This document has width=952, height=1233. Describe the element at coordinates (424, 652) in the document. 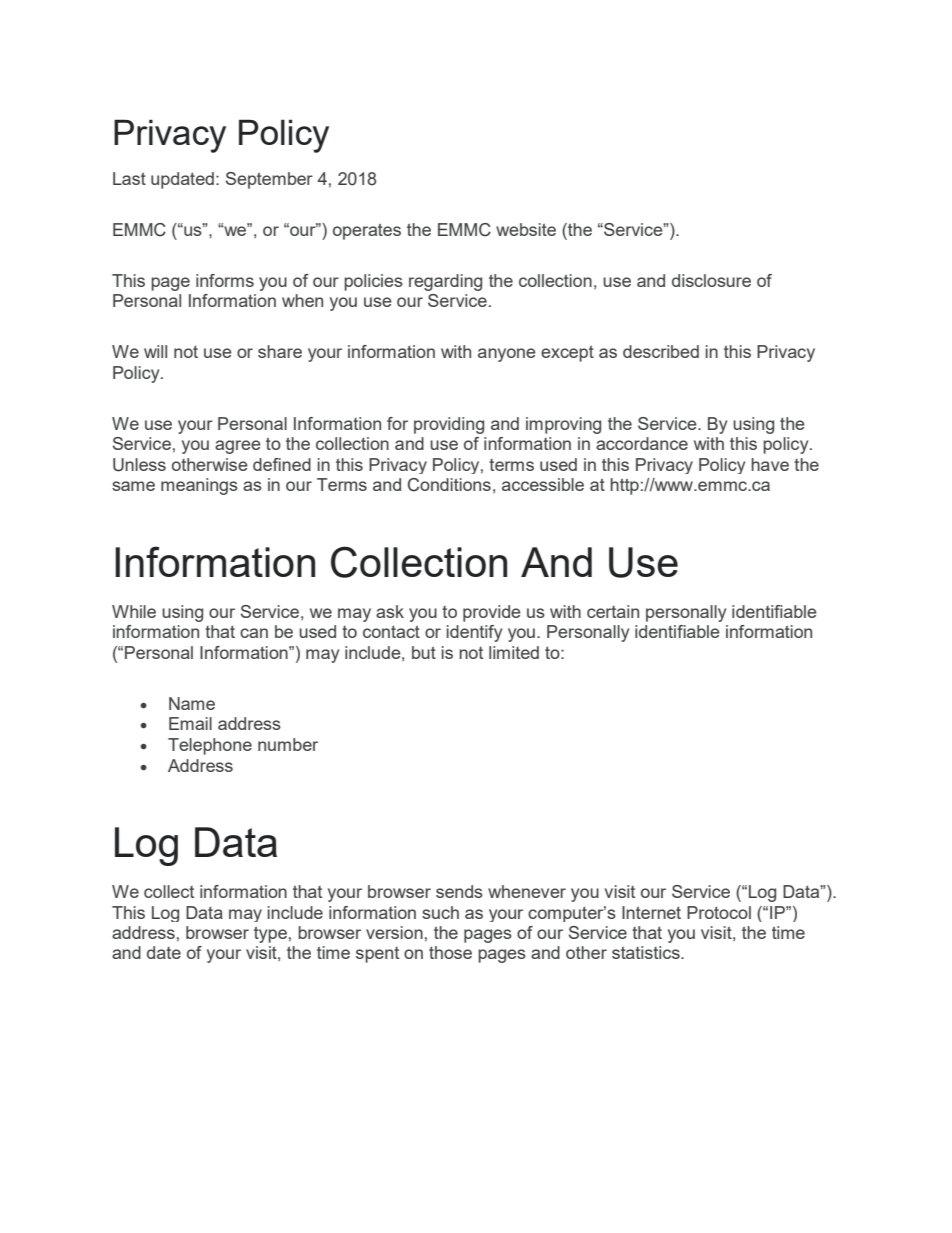

I see `but` at that location.
